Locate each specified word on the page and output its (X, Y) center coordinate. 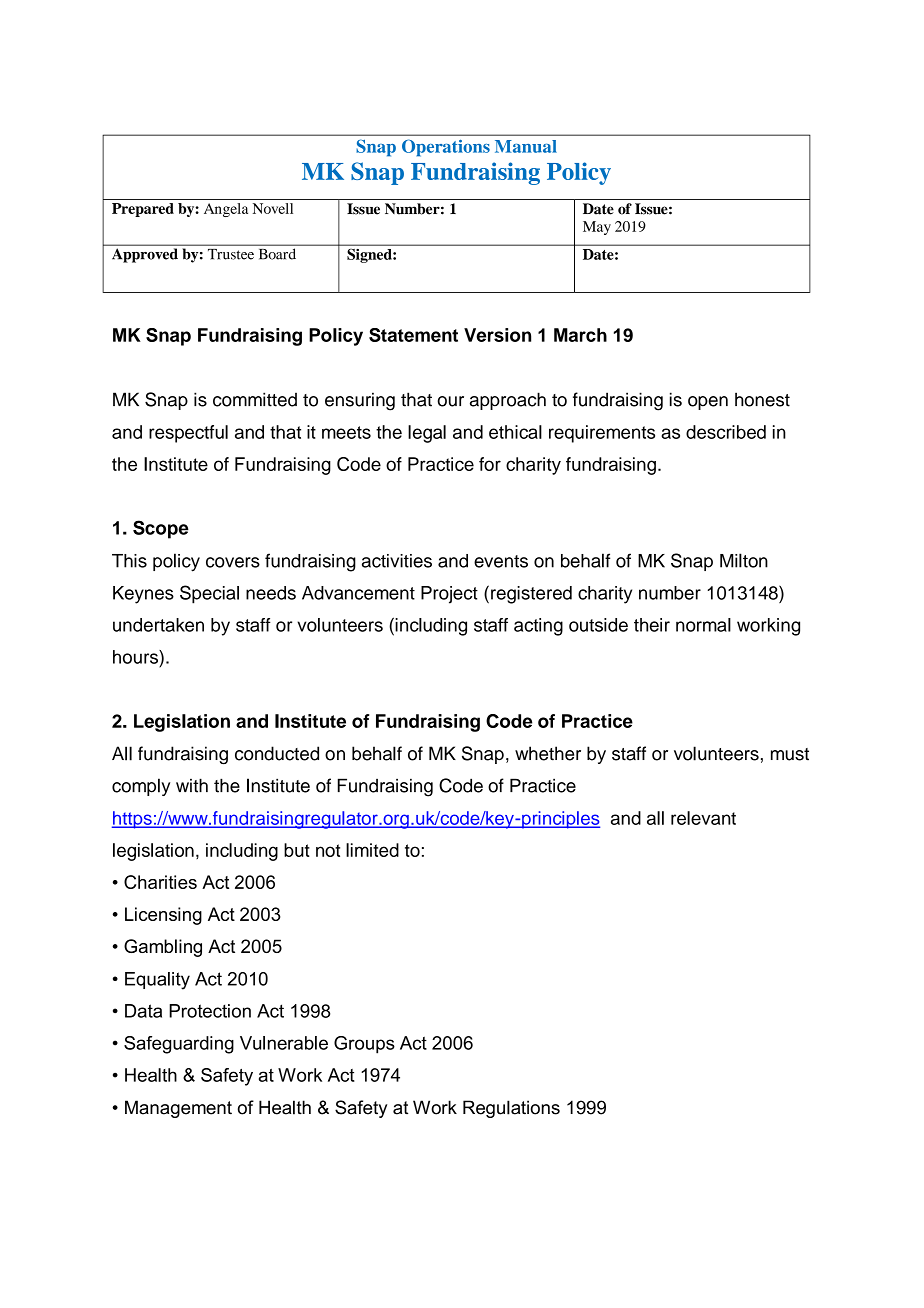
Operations (446, 148)
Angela (226, 210)
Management (178, 1109)
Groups (364, 1045)
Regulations (511, 1109)
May (597, 228)
